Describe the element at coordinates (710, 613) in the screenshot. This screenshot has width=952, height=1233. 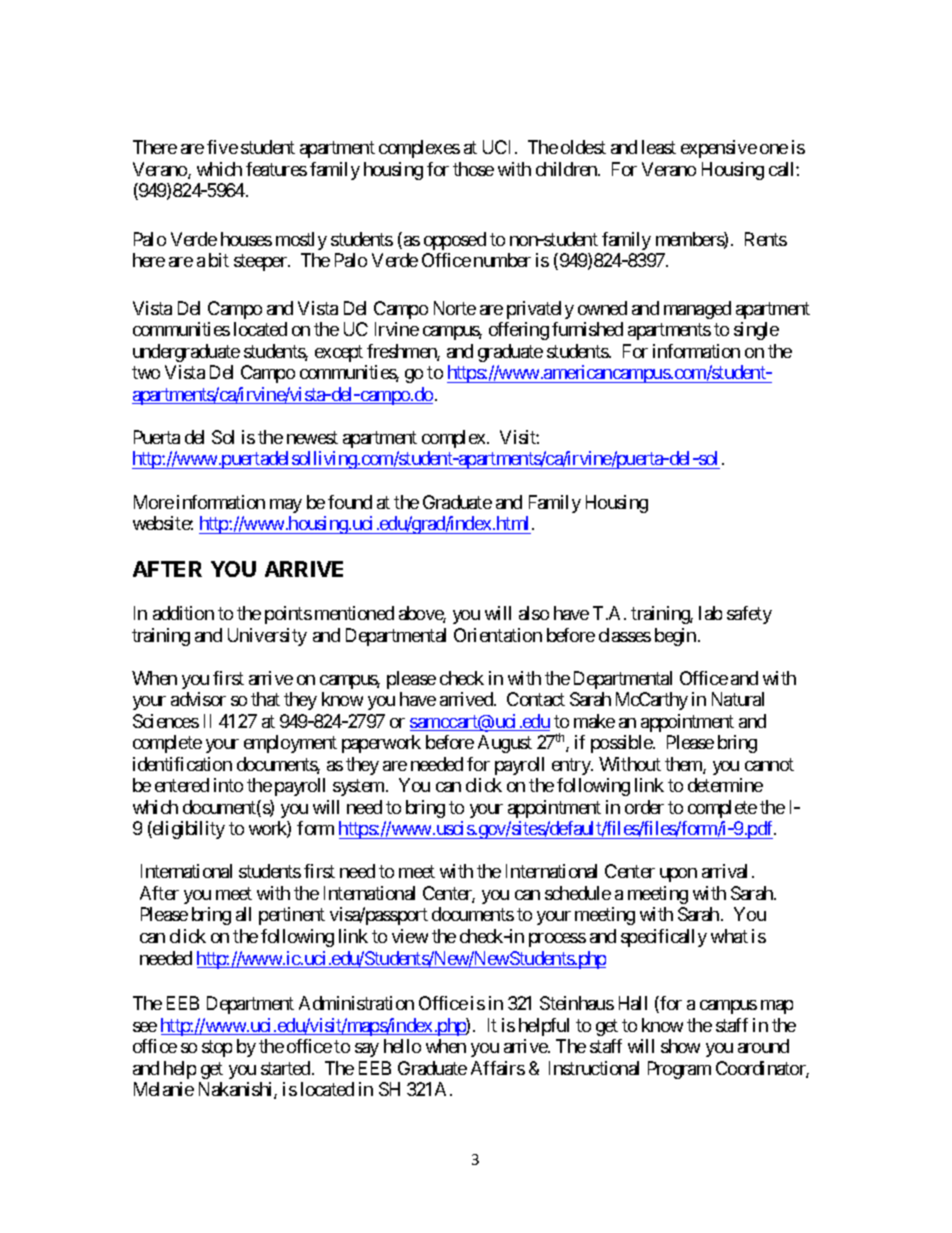
I see `lab` at that location.
